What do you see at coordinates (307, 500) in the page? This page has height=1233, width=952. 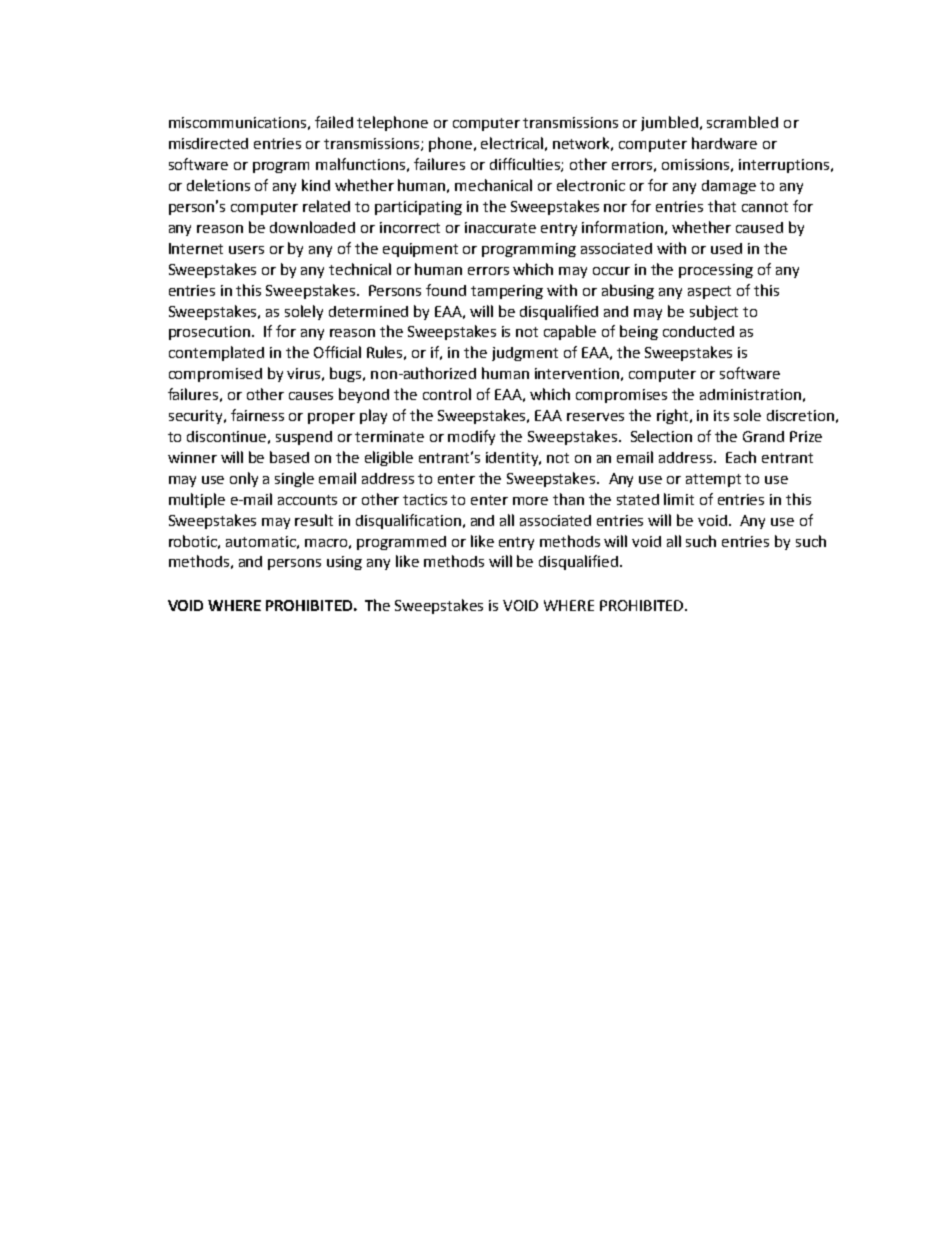 I see `accounts` at bounding box center [307, 500].
